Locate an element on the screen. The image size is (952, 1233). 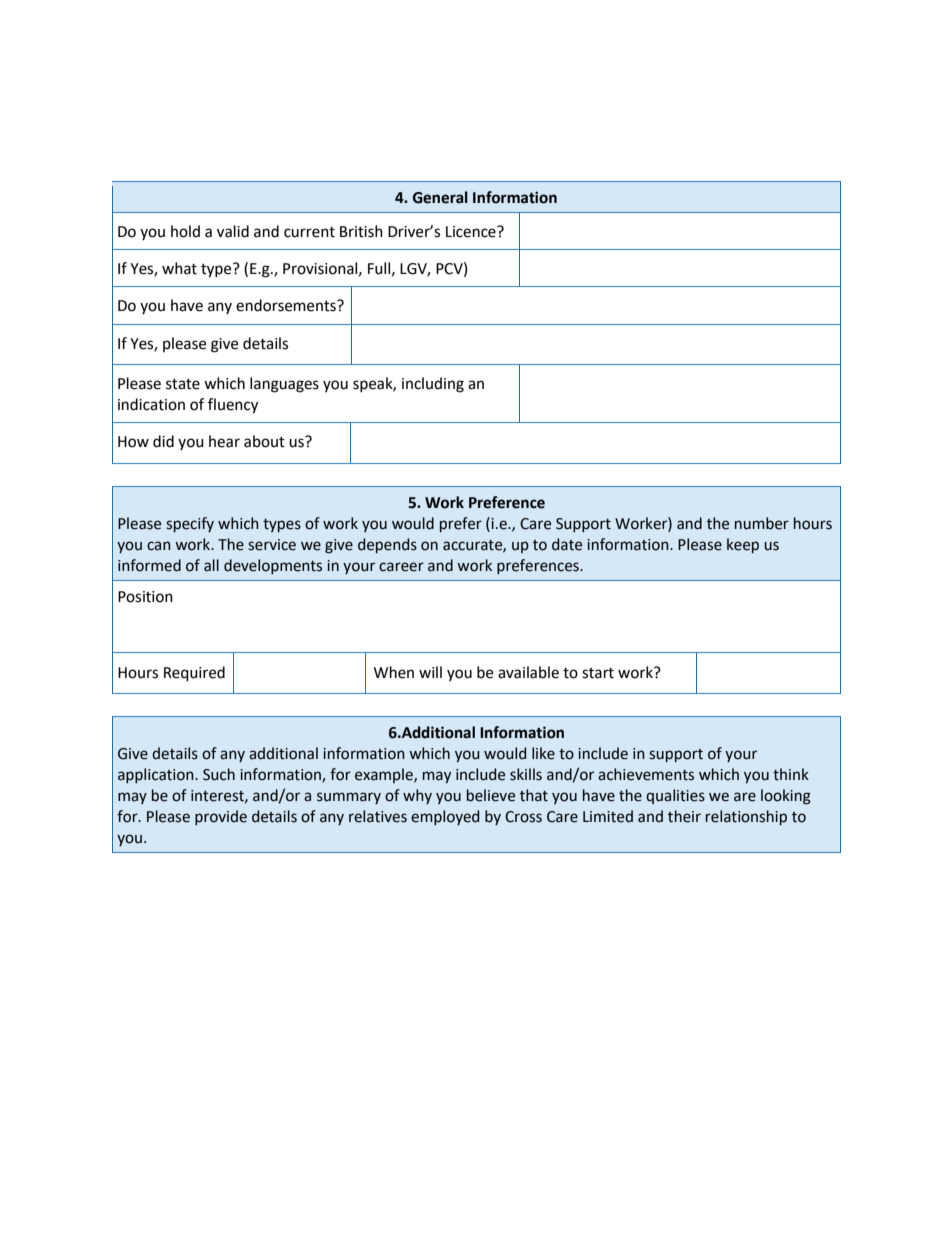
qualities is located at coordinates (675, 796).
